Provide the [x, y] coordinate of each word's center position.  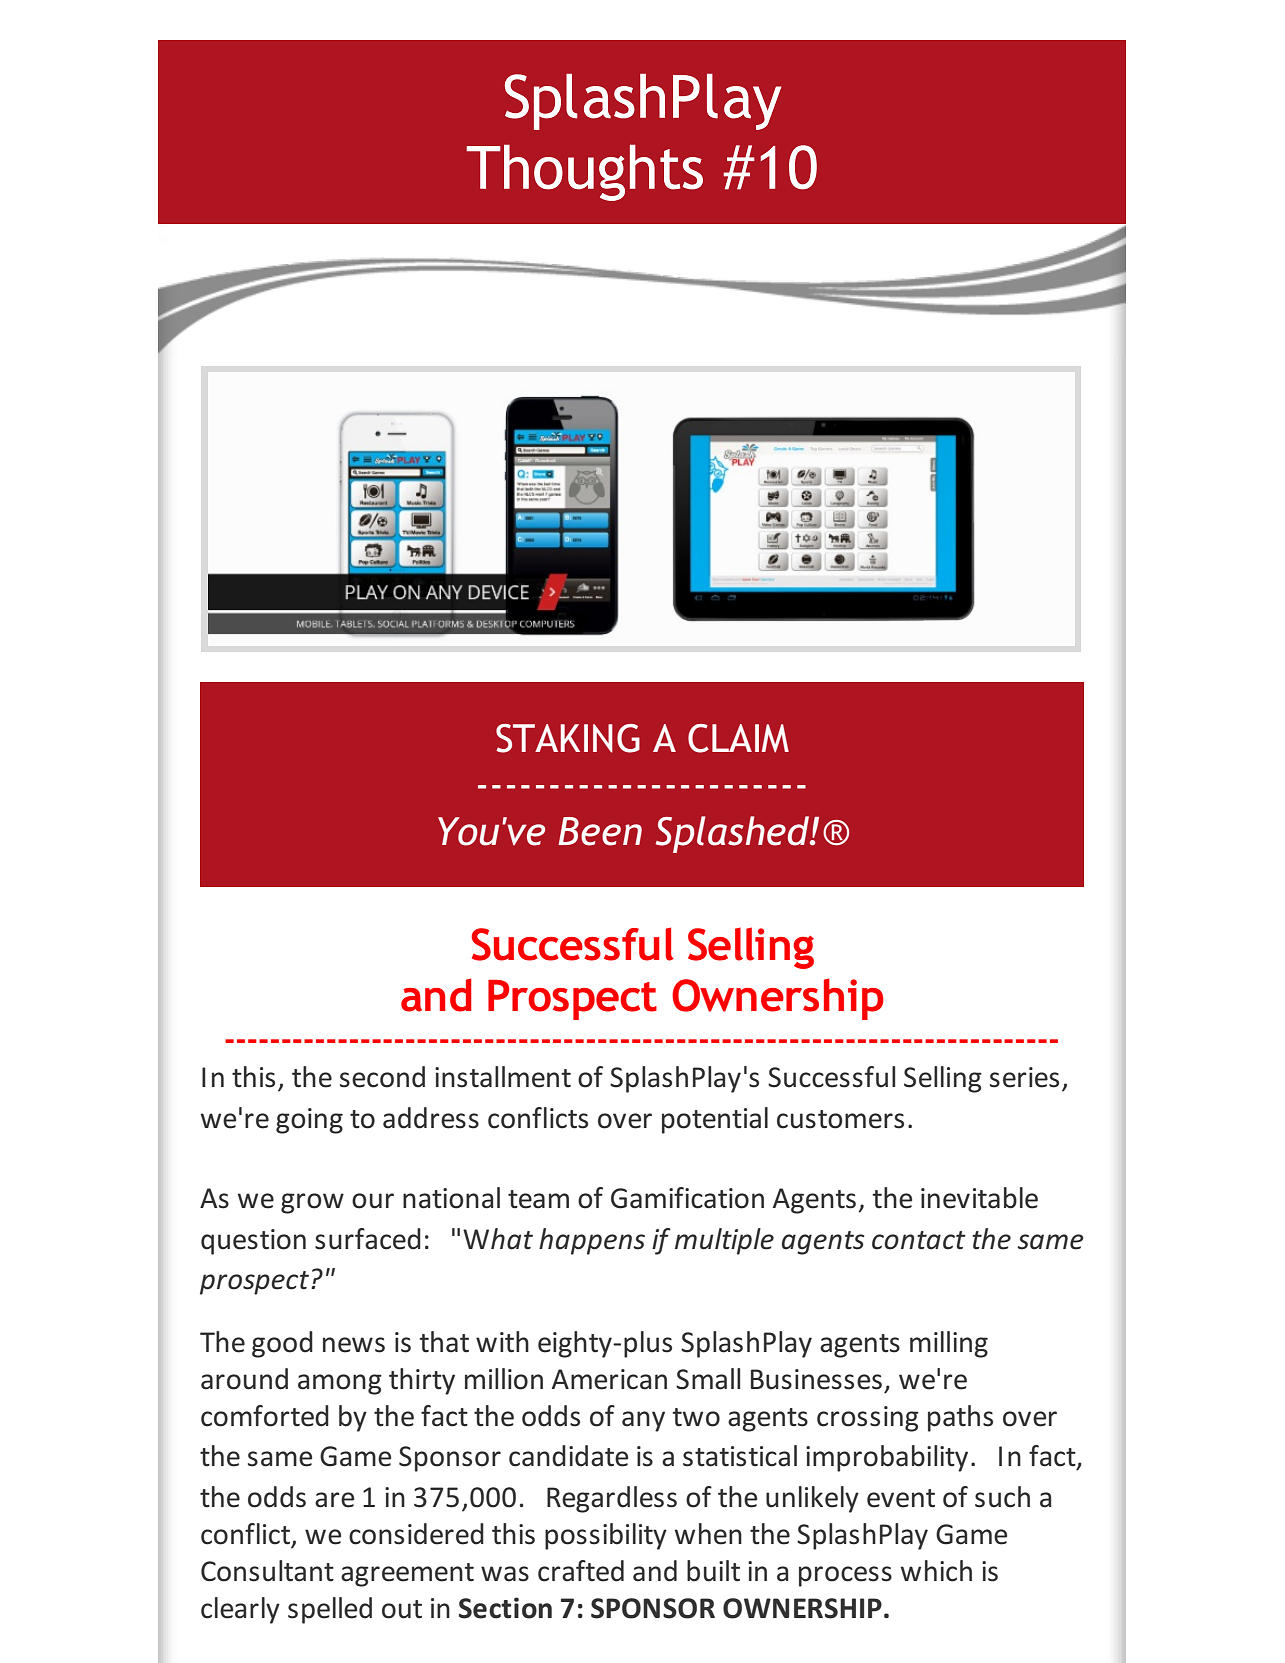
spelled [330, 1610]
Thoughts [584, 173]
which [936, 1571]
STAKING [568, 738]
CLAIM [738, 738]
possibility [606, 1536]
